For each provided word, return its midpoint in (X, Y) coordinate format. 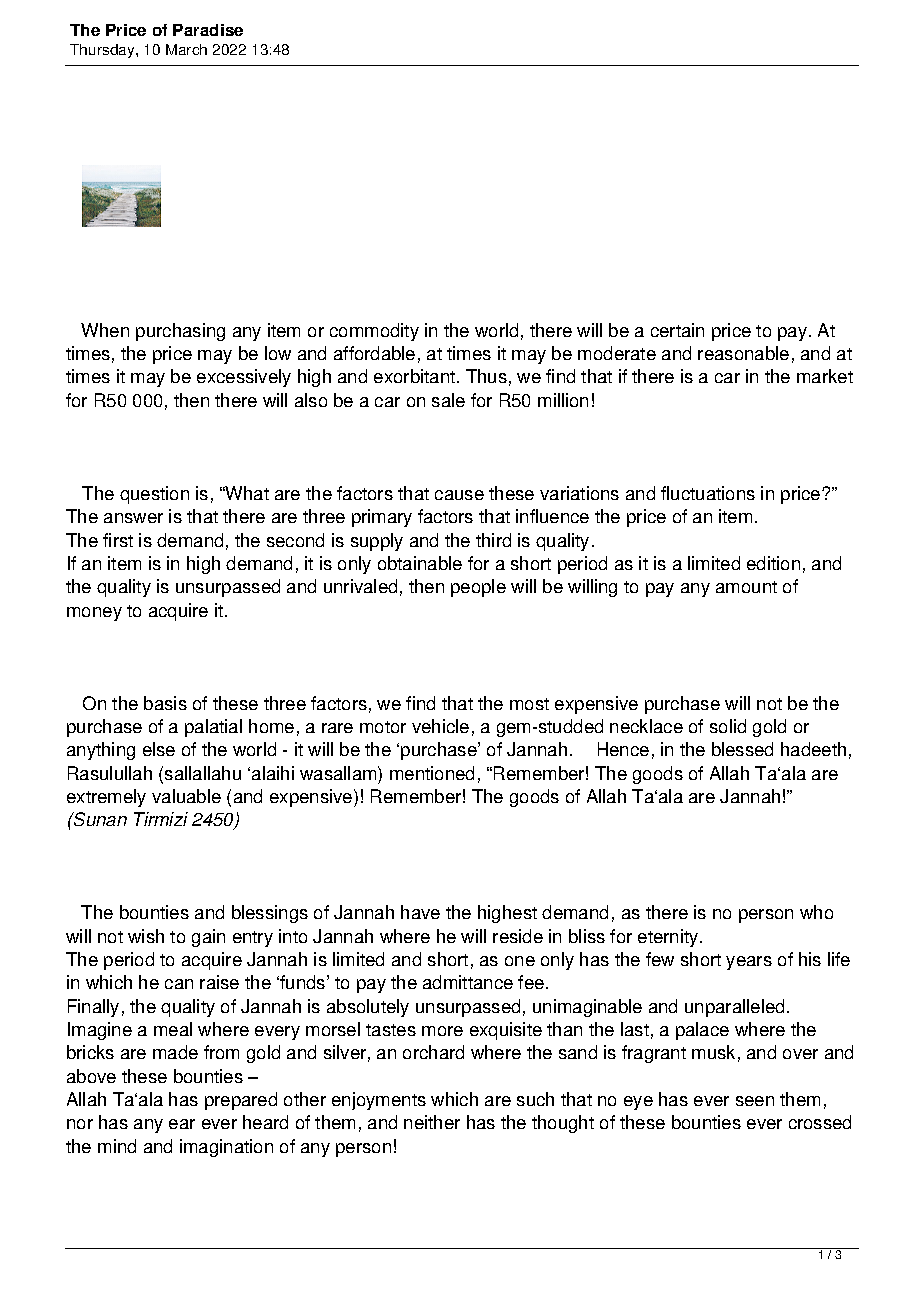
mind (117, 1146)
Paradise (208, 30)
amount (746, 587)
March (186, 49)
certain (677, 330)
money (94, 614)
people (478, 588)
